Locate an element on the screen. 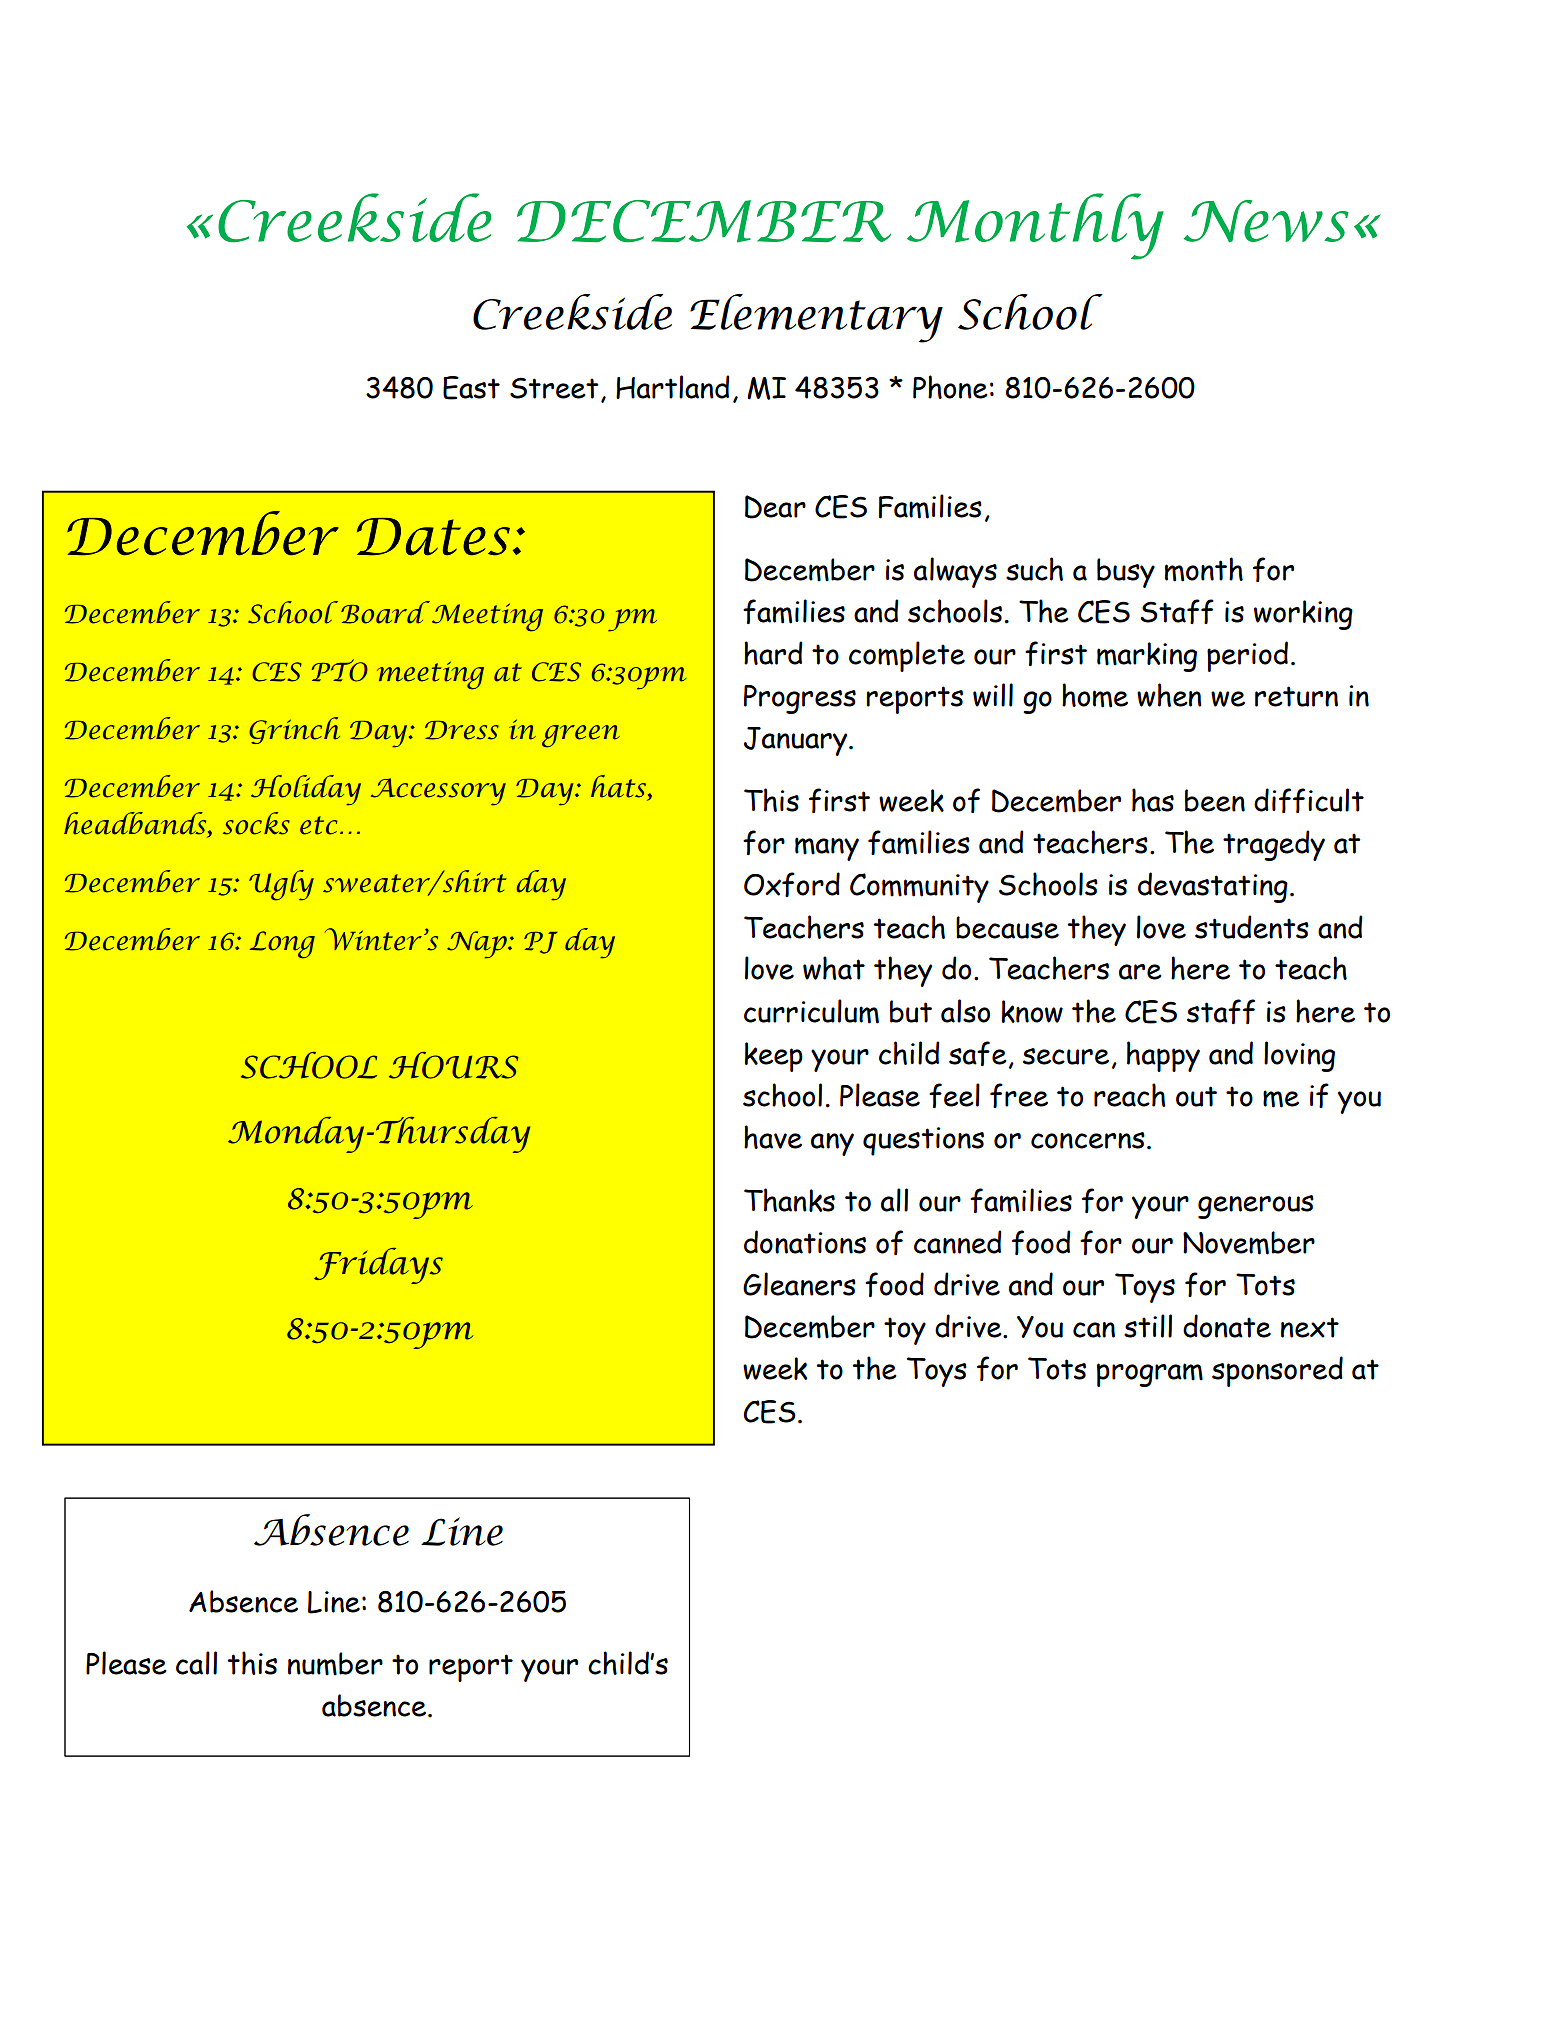 This screenshot has height=2018, width=1560. Fridays is located at coordinates (378, 1266).
